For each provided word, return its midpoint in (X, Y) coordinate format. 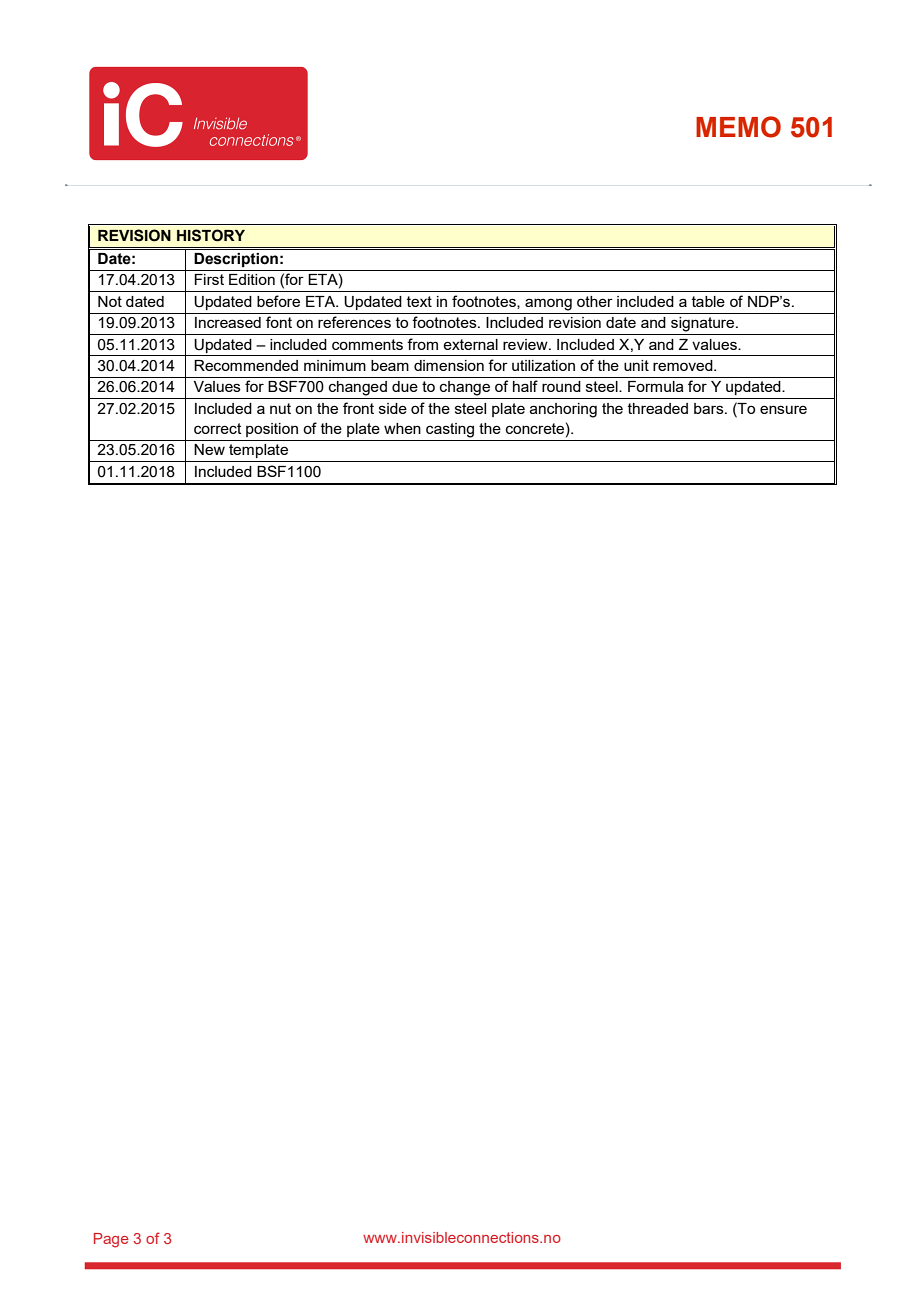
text (419, 301)
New (209, 449)
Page (111, 1240)
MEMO (738, 127)
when (402, 428)
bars (710, 408)
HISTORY (211, 235)
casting (450, 430)
